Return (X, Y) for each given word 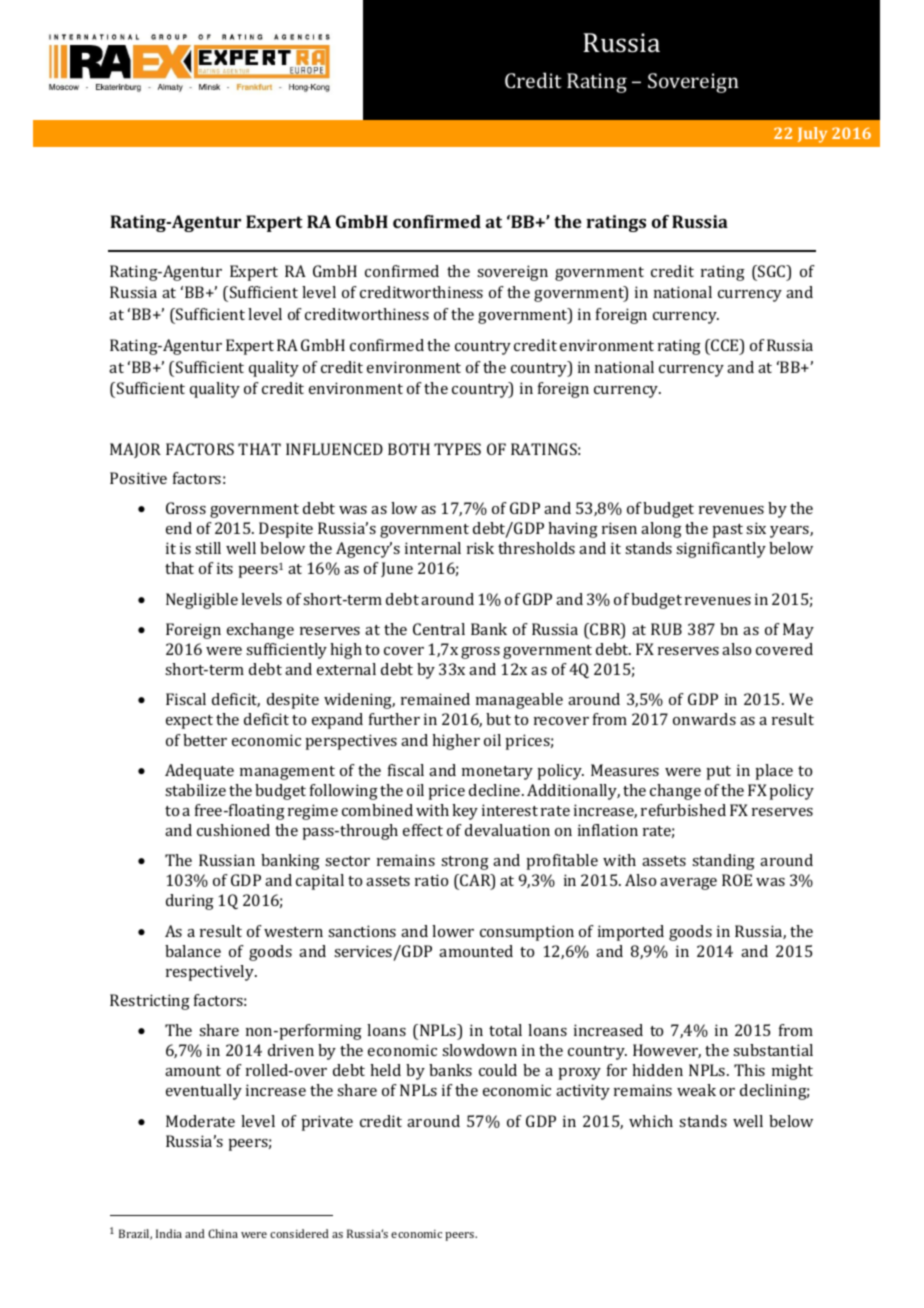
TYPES (457, 449)
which (651, 1121)
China (223, 1233)
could (498, 1070)
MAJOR (135, 450)
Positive (138, 478)
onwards (704, 719)
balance (193, 951)
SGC (772, 272)
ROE (737, 880)
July (812, 135)
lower (453, 931)
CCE (725, 346)
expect (189, 722)
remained (435, 699)
